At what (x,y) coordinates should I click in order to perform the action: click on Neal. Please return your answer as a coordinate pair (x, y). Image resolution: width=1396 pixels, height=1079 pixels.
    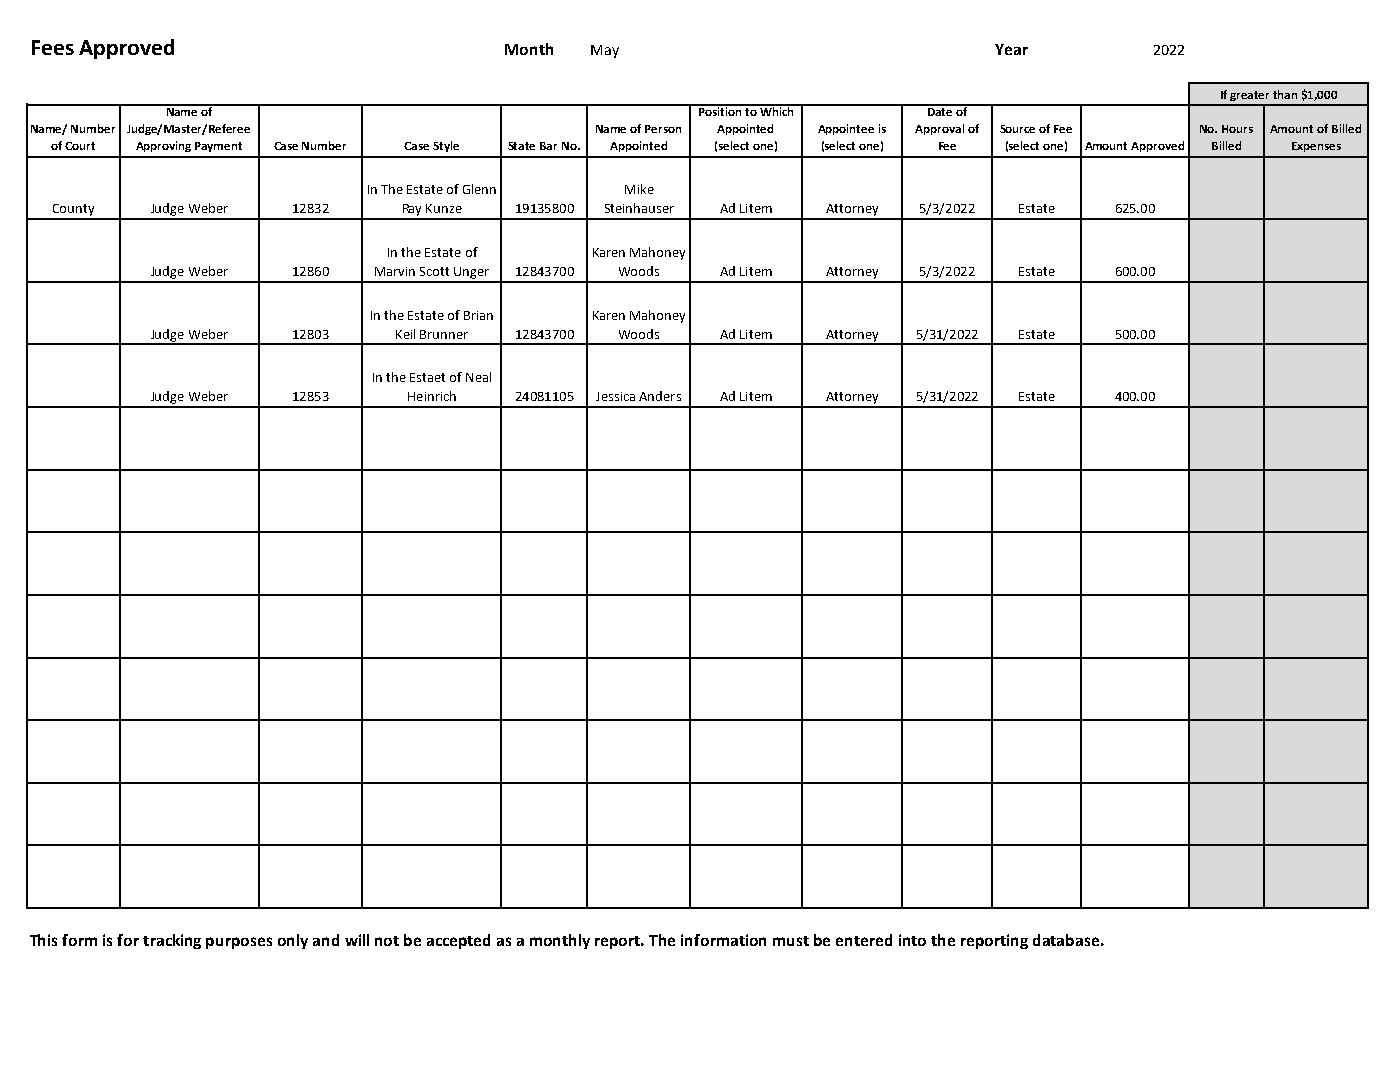
    Looking at the image, I should click on (478, 377).
